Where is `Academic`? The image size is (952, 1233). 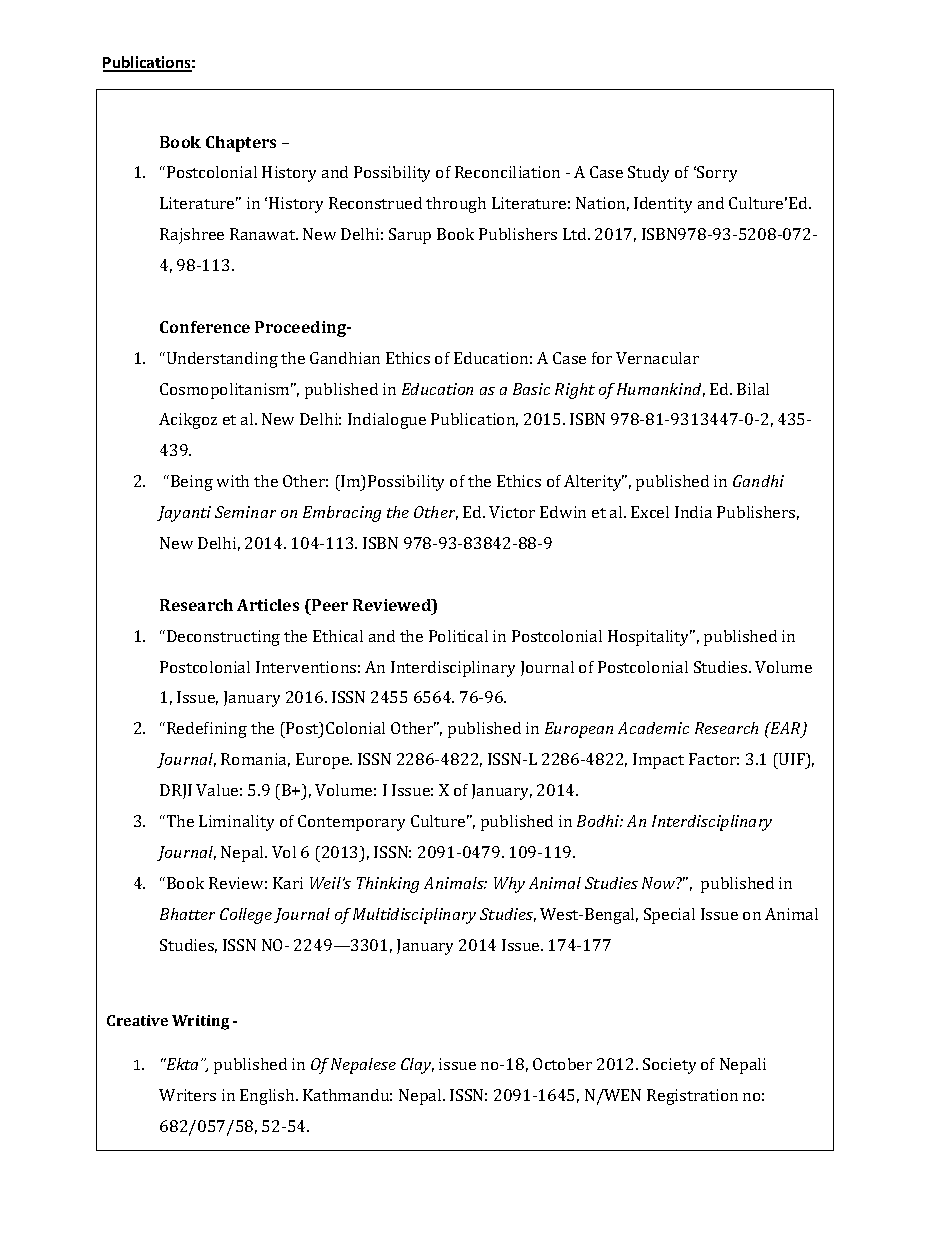
Academic is located at coordinates (653, 728).
